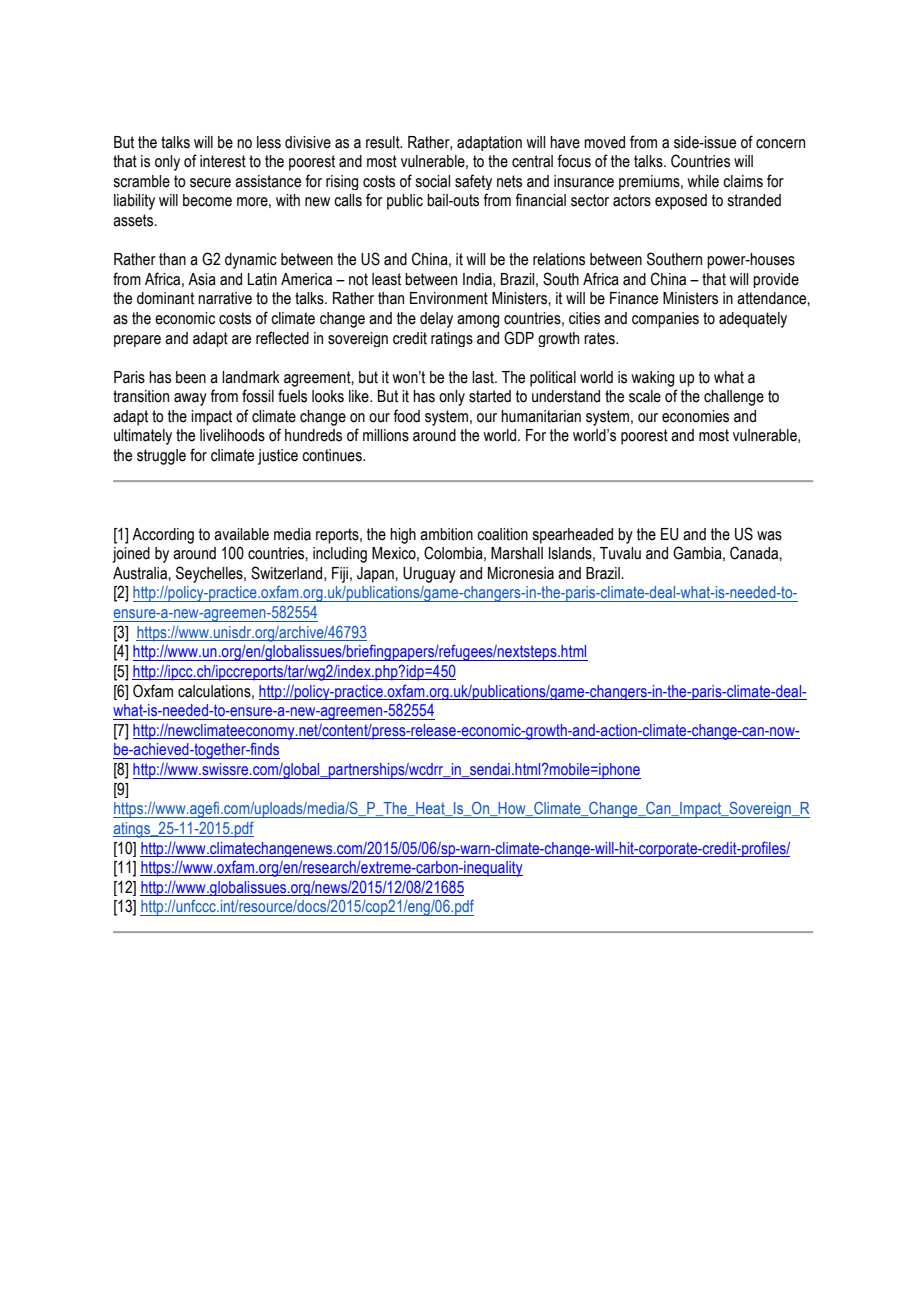  I want to click on millions, so click(386, 435).
